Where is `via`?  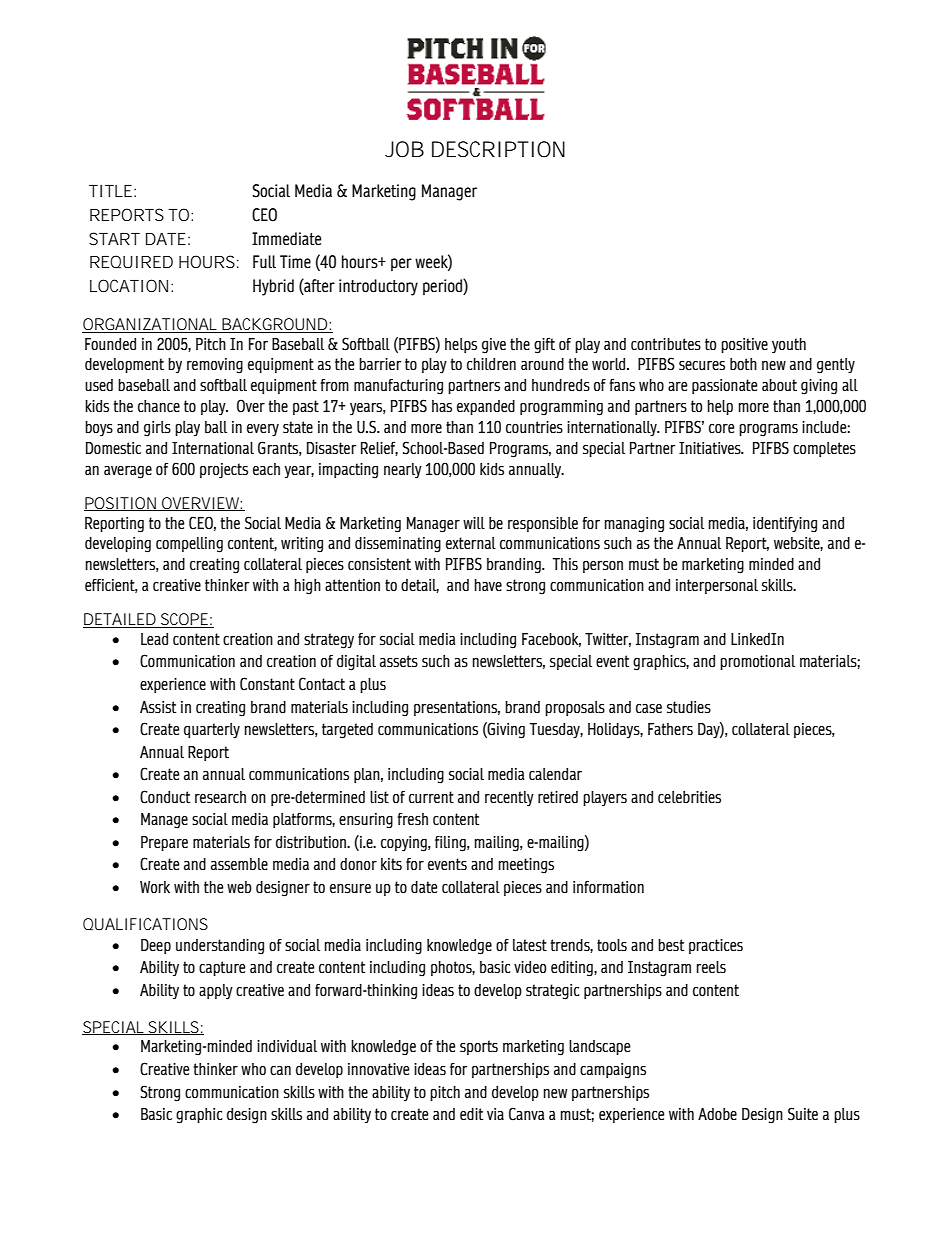
via is located at coordinates (495, 1114).
